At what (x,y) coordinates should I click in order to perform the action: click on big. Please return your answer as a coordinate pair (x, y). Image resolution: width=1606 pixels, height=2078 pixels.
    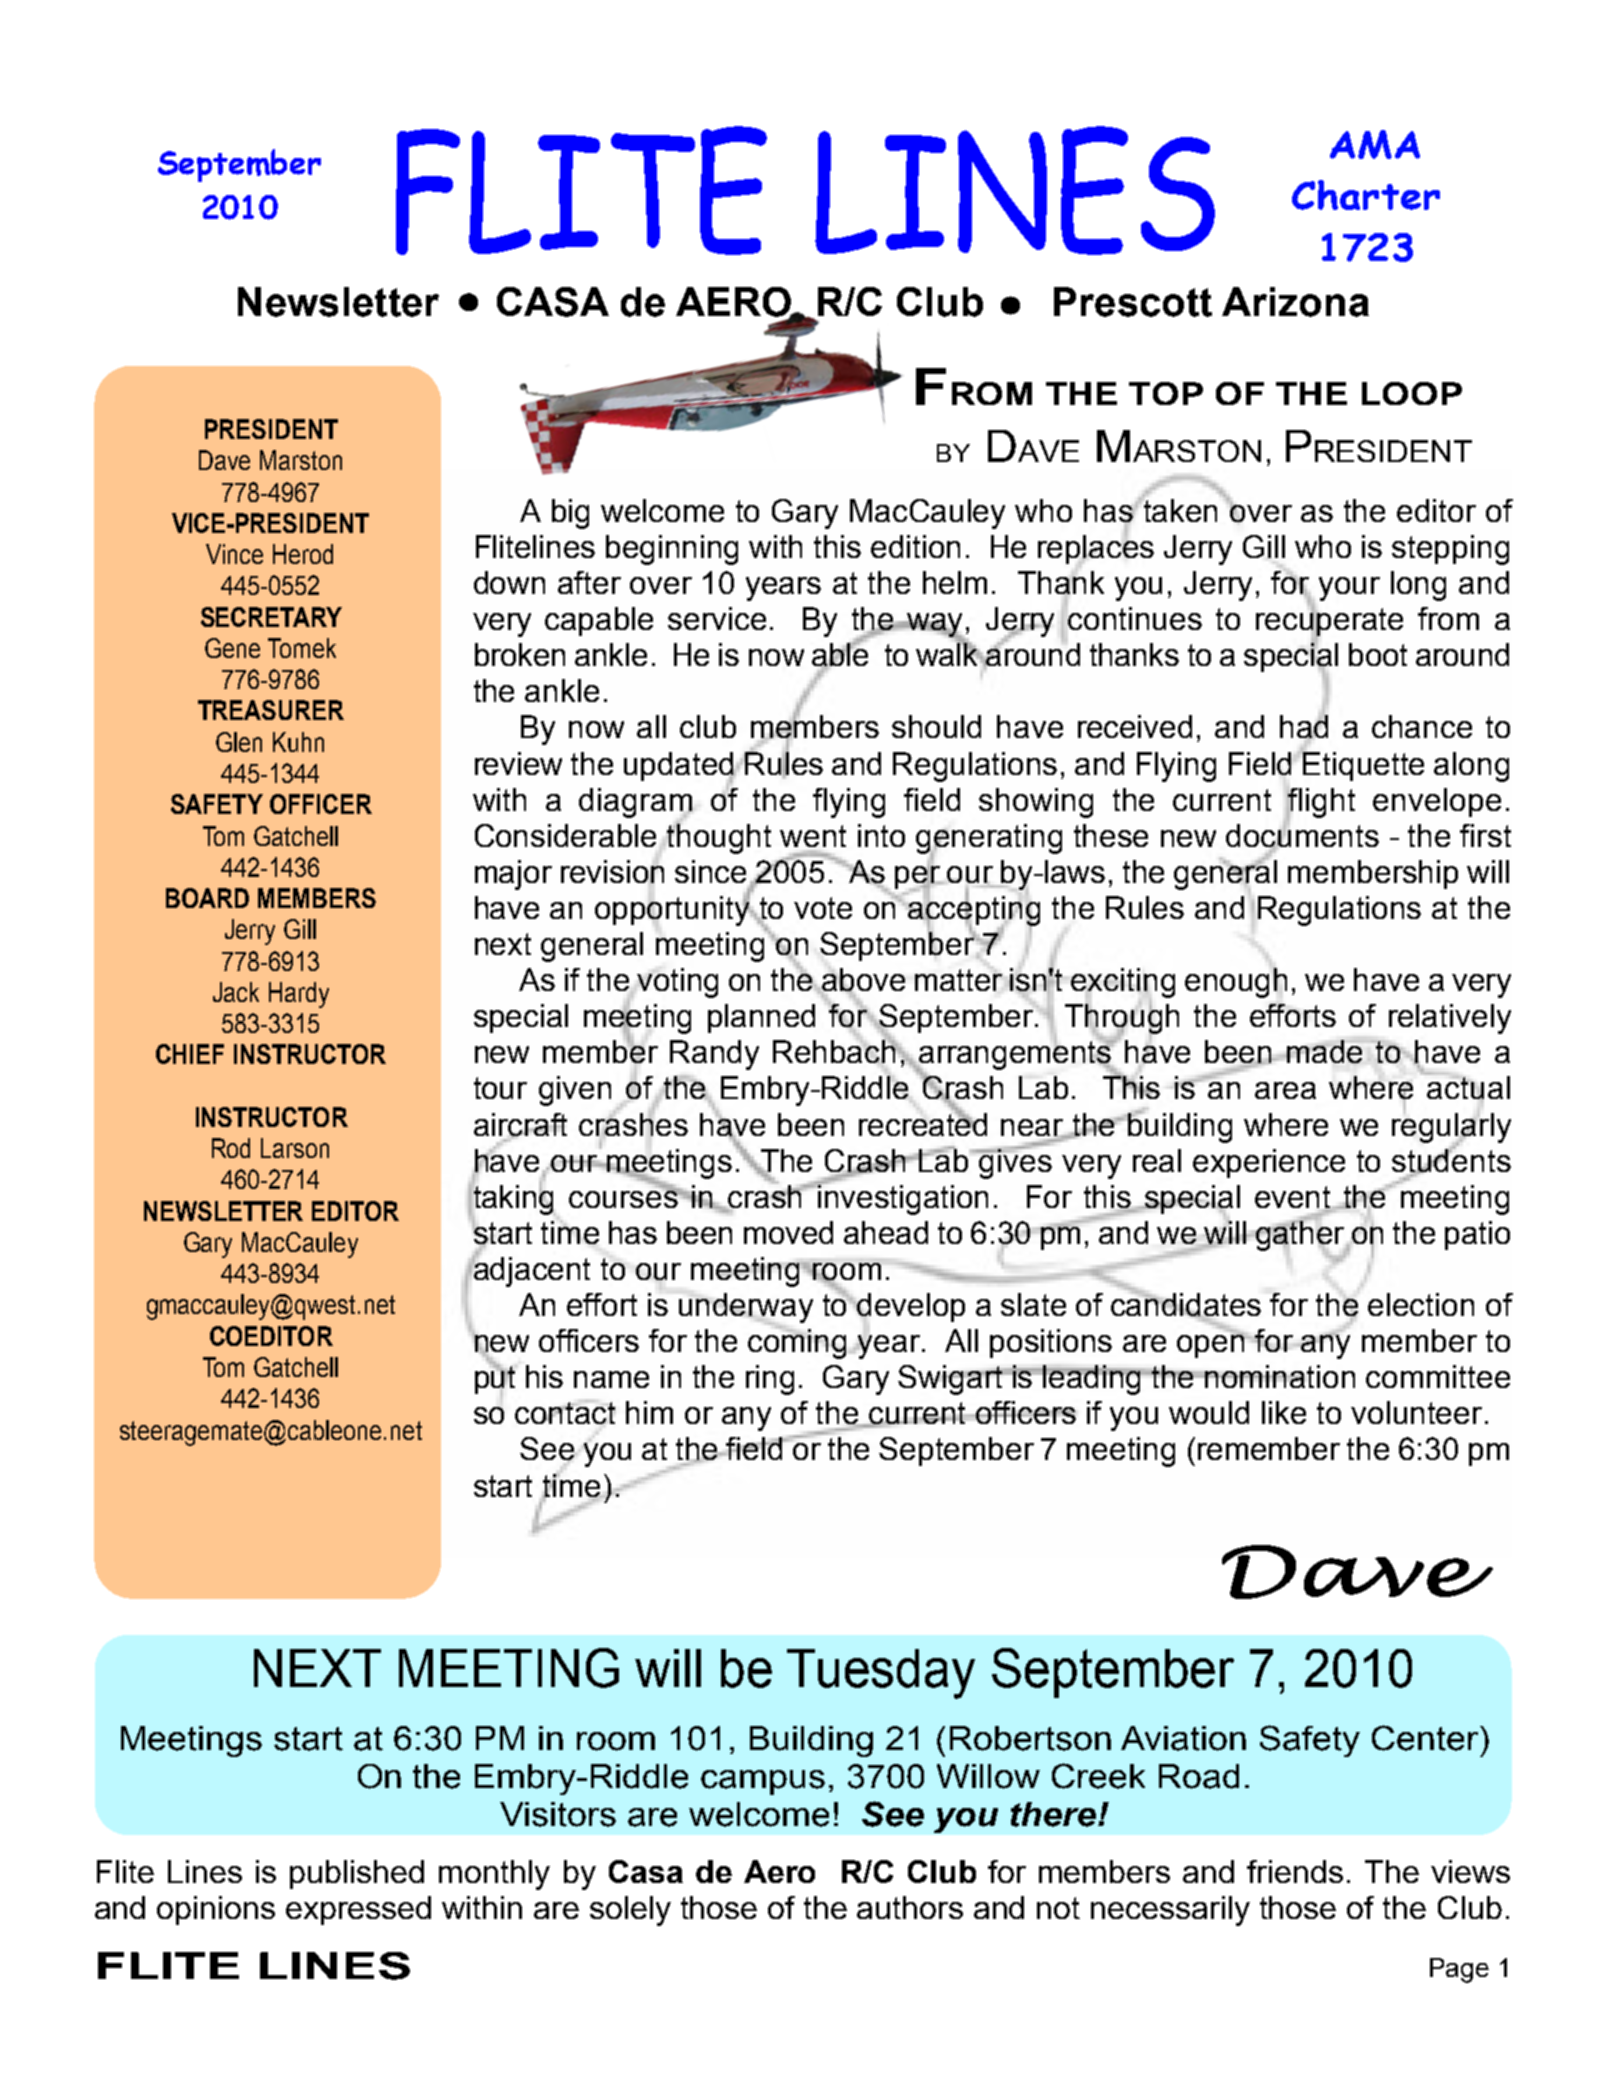
    Looking at the image, I should click on (570, 514).
